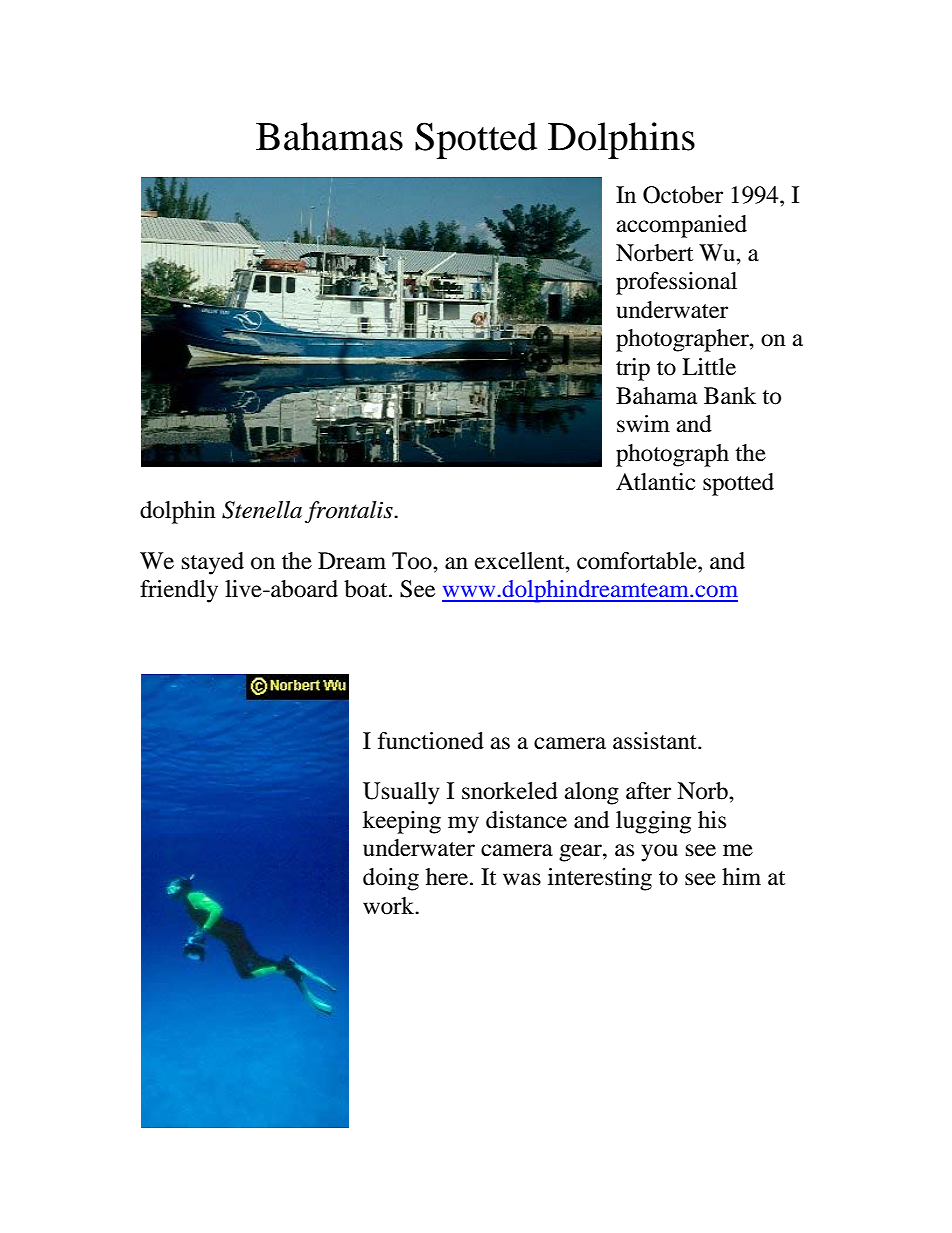 Image resolution: width=952 pixels, height=1233 pixels. I want to click on October, so click(683, 195).
